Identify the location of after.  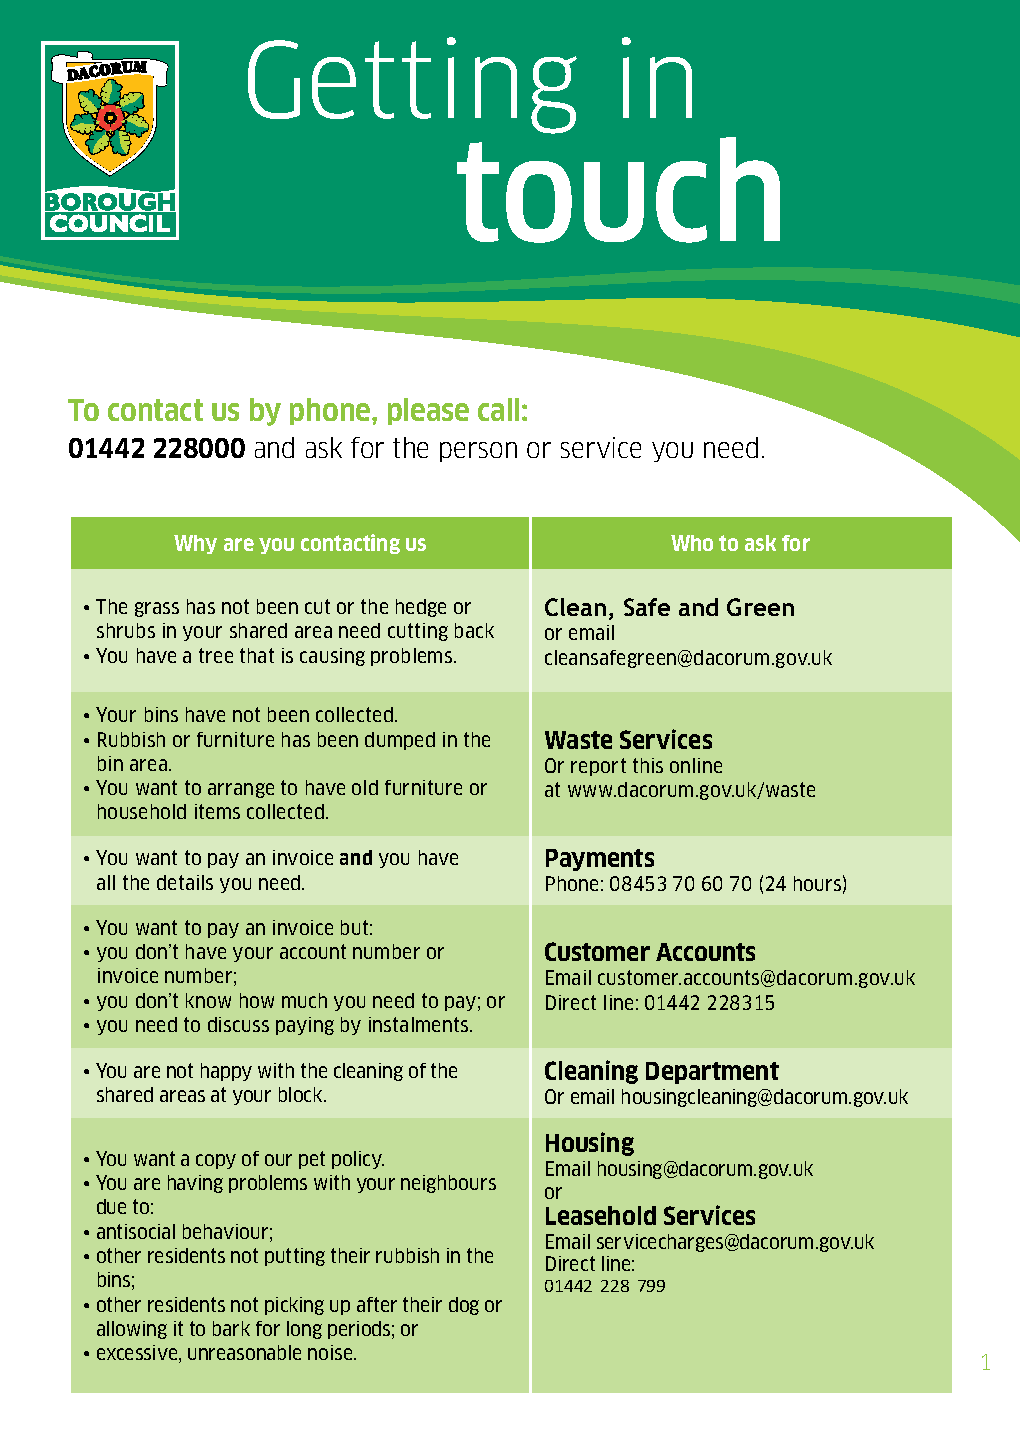
(377, 1304).
